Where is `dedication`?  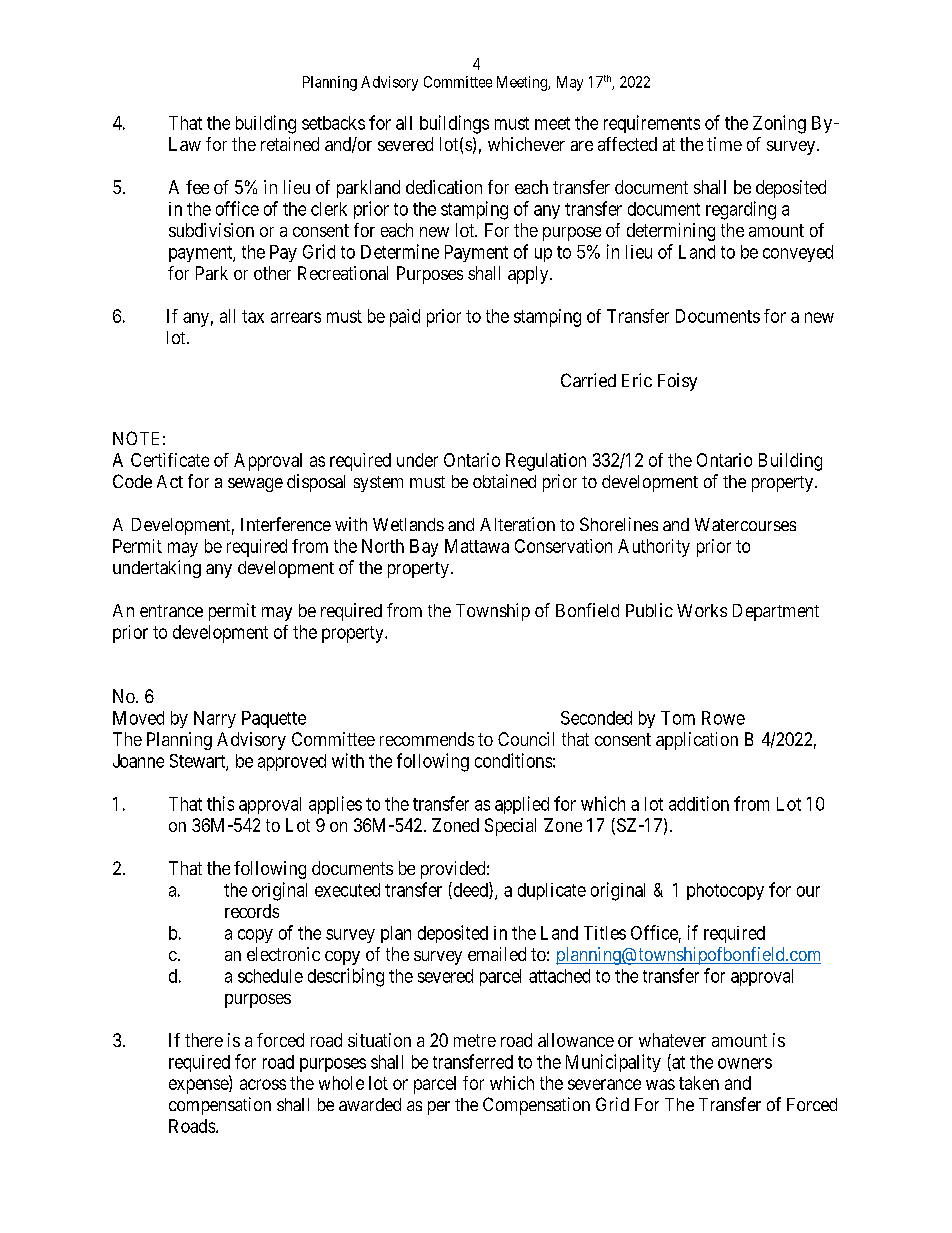 dedication is located at coordinates (444, 187).
